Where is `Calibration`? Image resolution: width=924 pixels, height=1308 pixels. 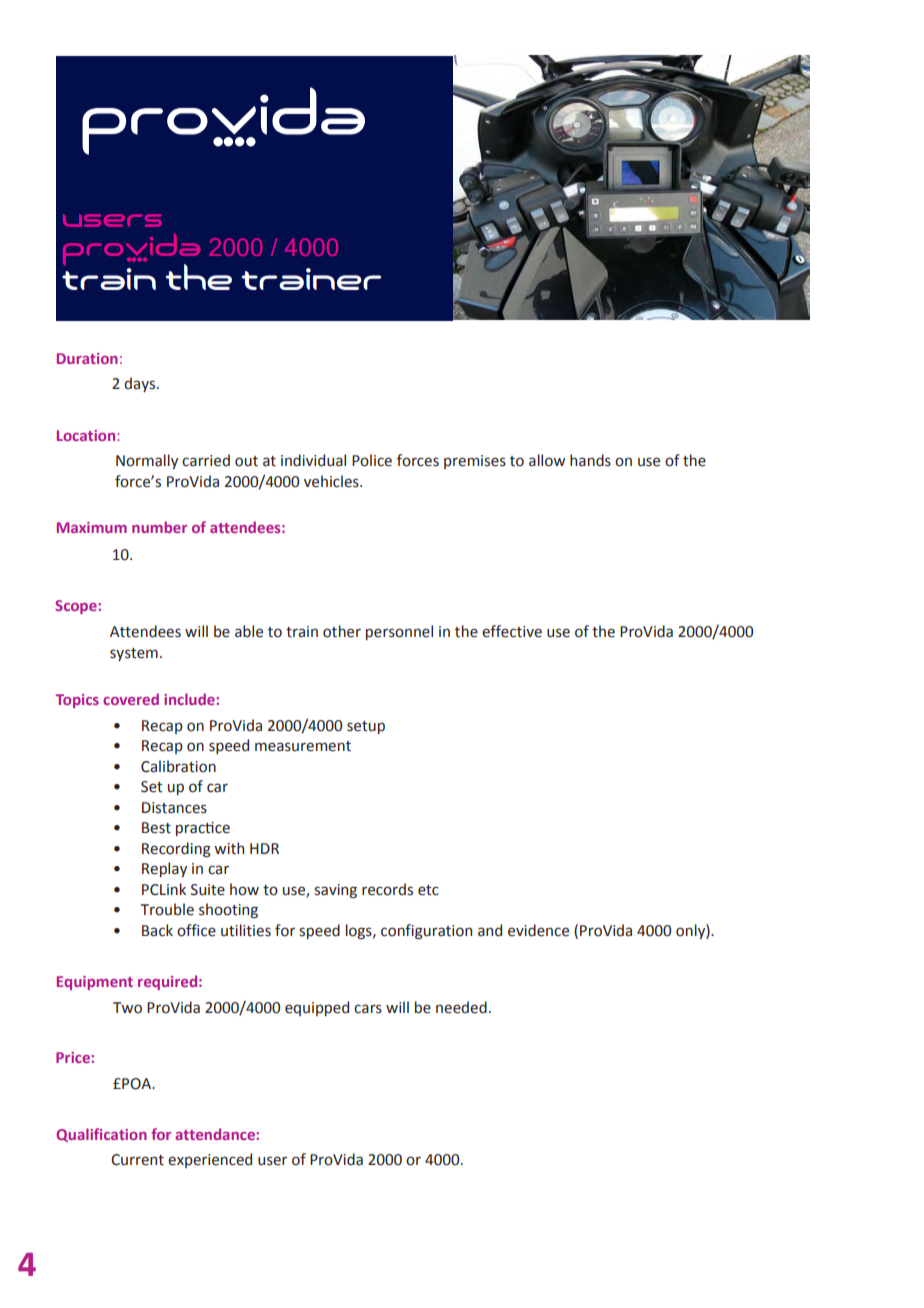
Calibration is located at coordinates (178, 766).
